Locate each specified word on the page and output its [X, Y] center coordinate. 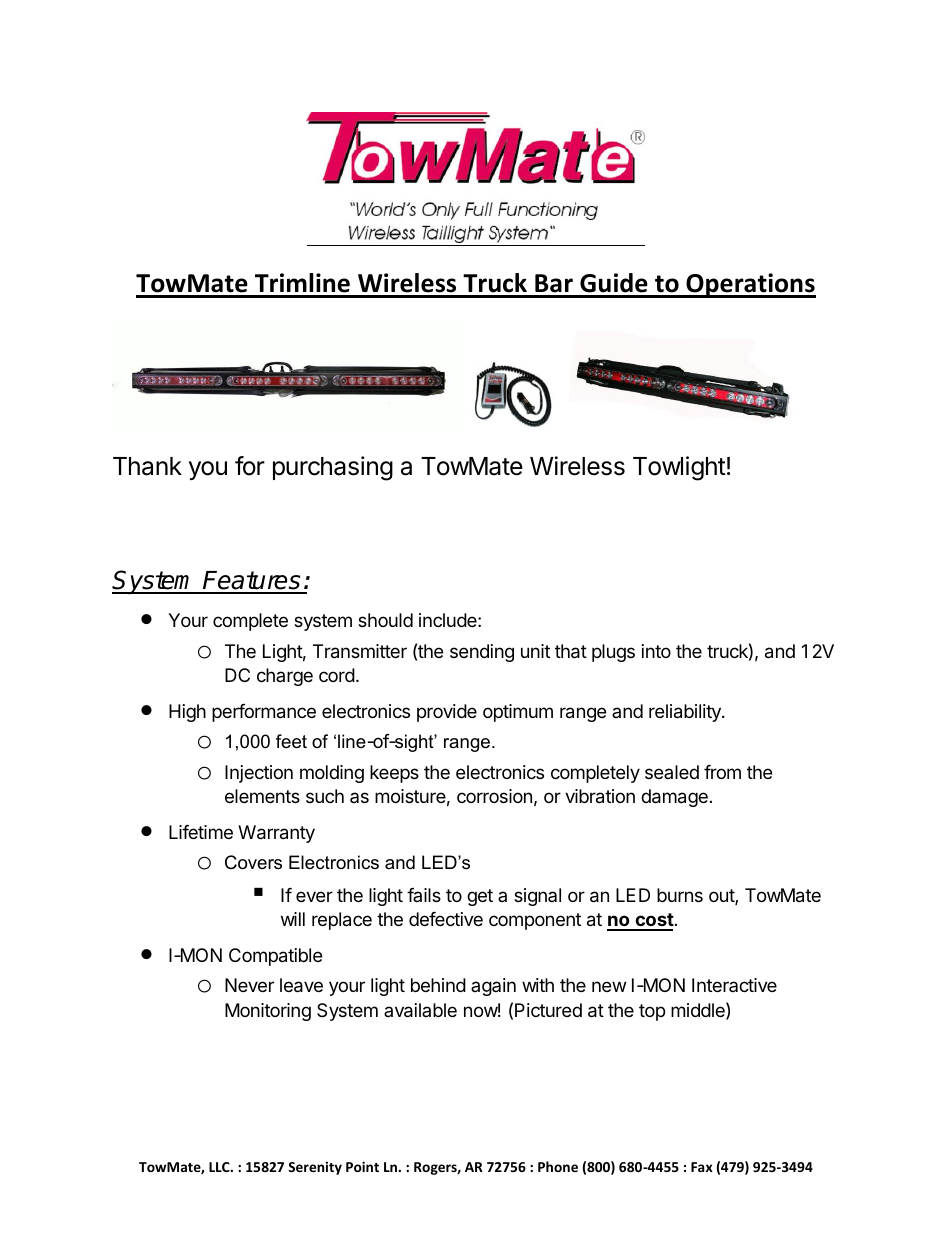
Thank [147, 466]
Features [252, 582]
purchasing [333, 468]
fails [424, 895]
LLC [220, 1167]
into [656, 651]
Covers [253, 862]
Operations [750, 285]
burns [680, 895]
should [385, 620]
